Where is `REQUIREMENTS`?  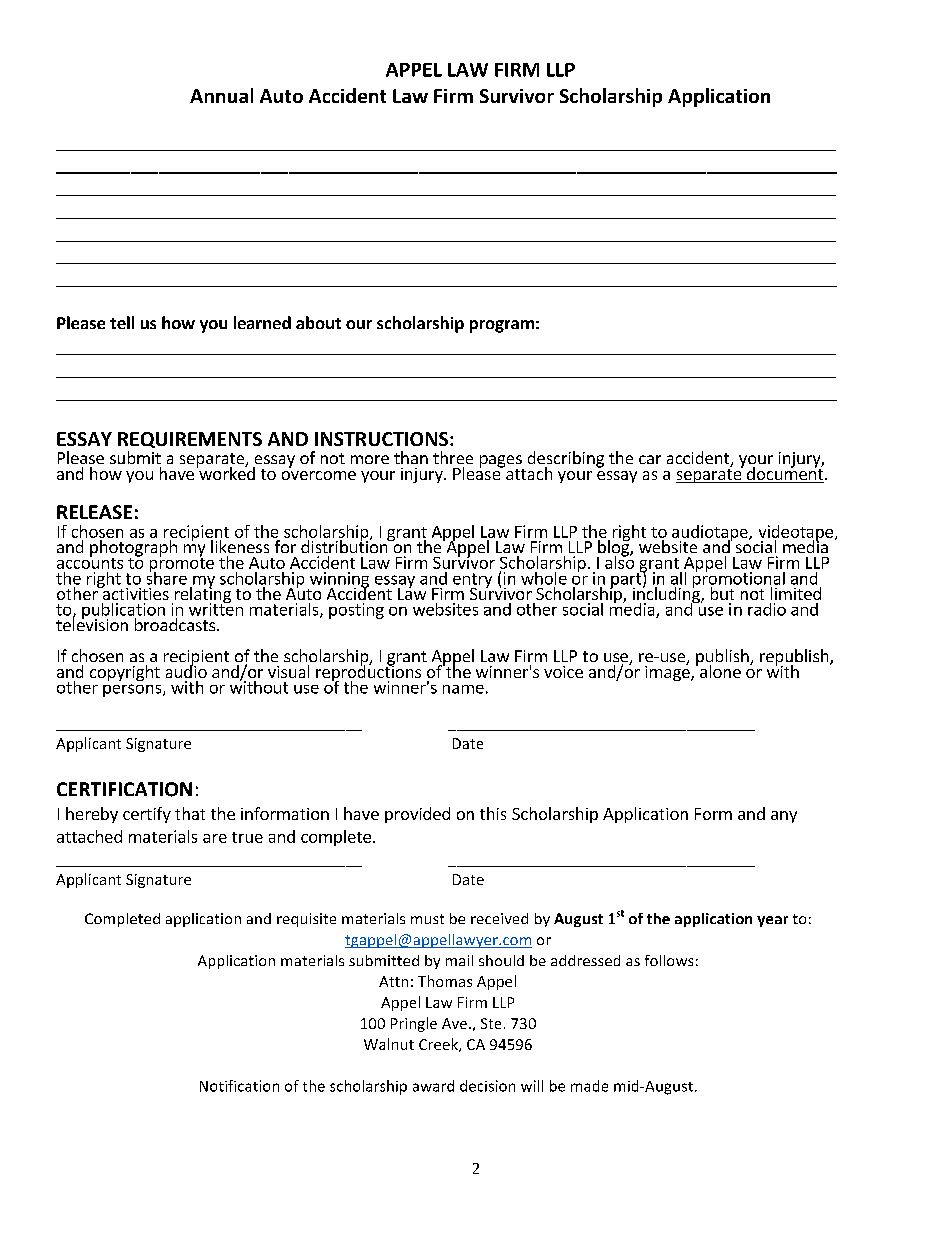
REQUIREMENTS is located at coordinates (190, 440).
